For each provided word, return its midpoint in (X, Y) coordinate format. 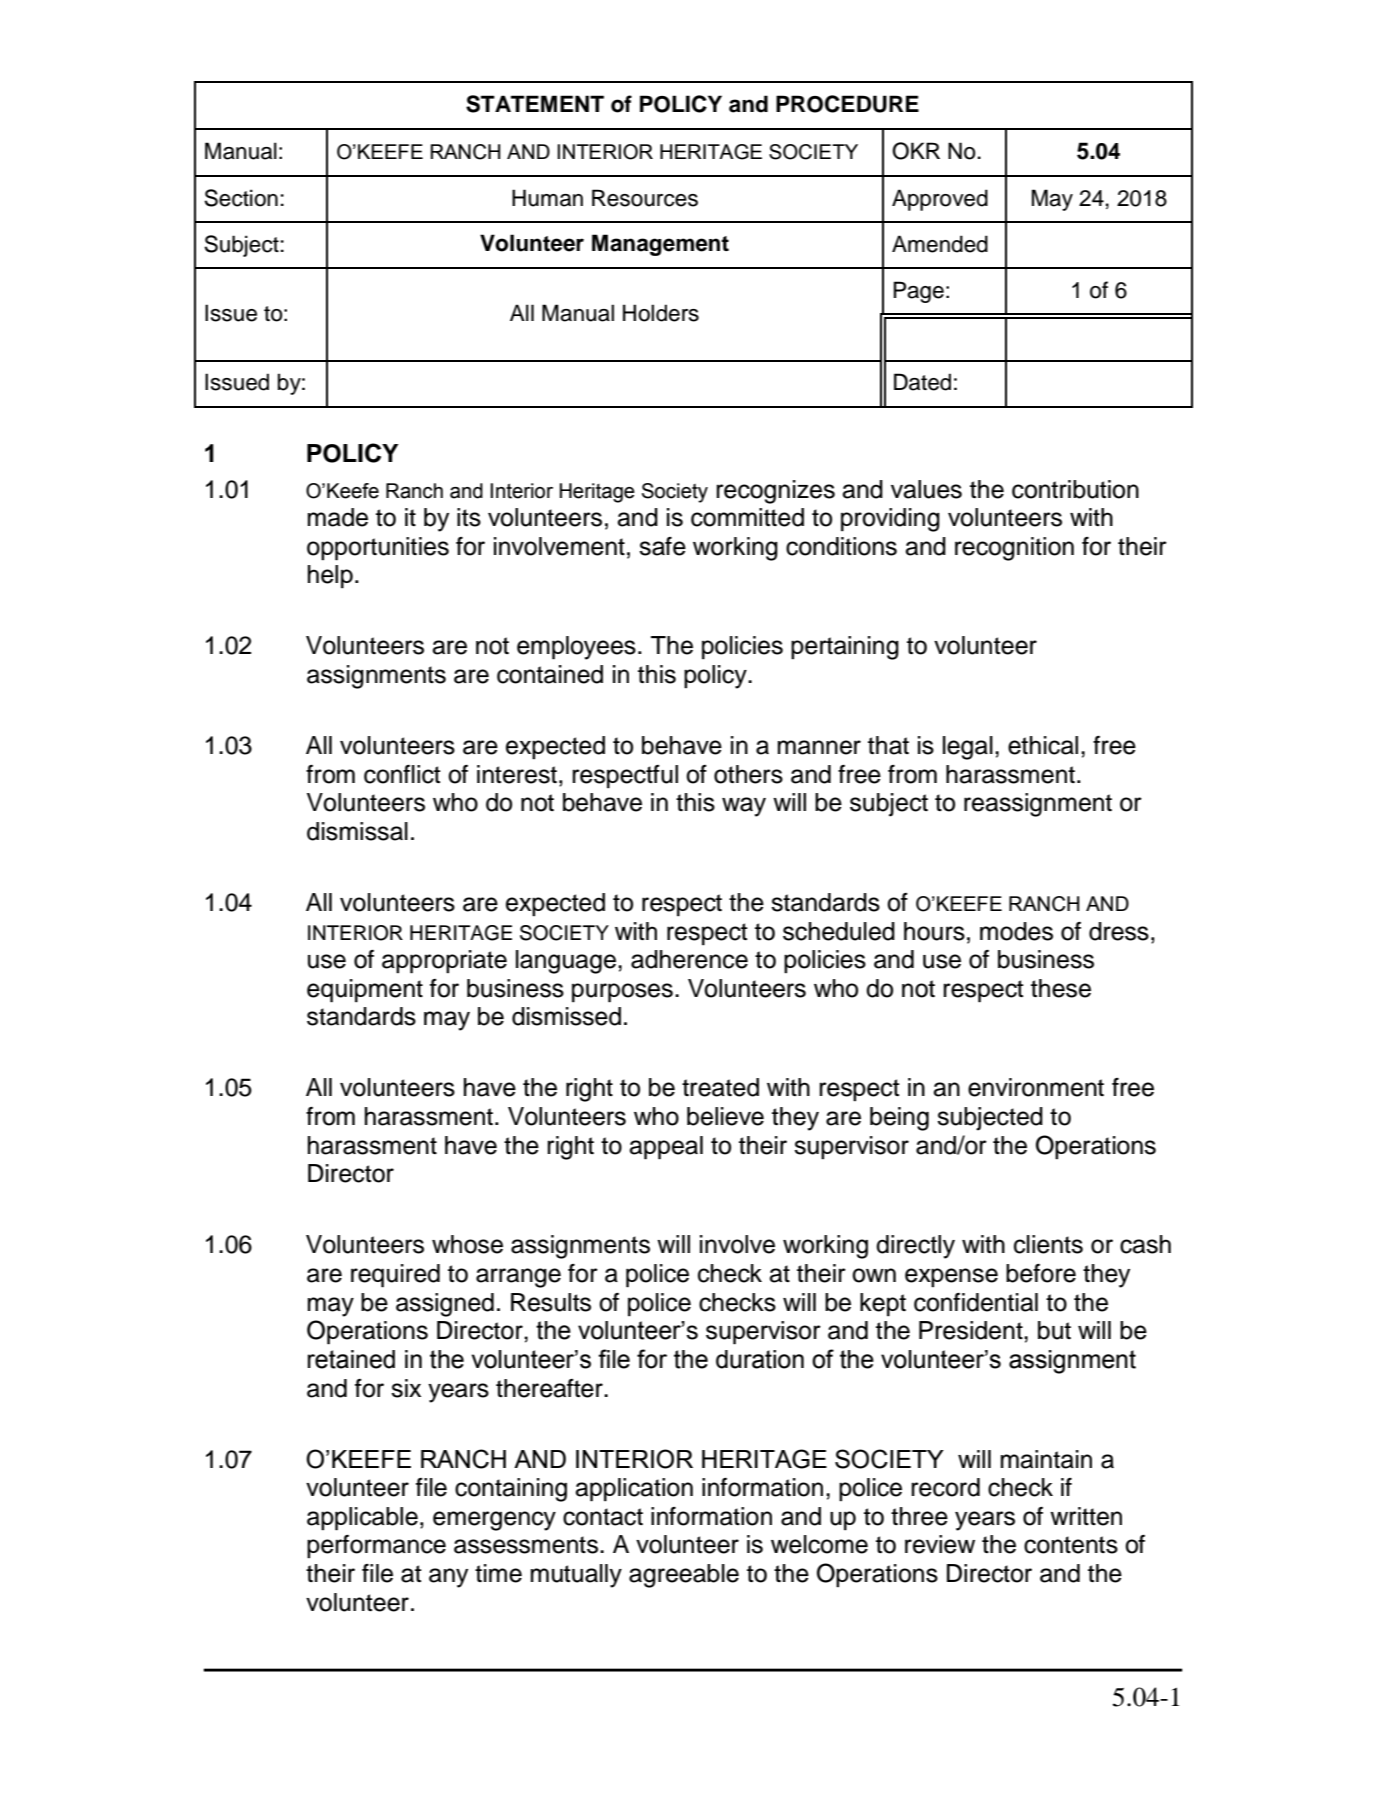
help (330, 577)
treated (720, 1087)
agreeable (684, 1576)
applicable (362, 1519)
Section (241, 198)
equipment (365, 991)
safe (662, 546)
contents (1071, 1545)
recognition (1014, 549)
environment (1036, 1087)
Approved (940, 200)
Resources (645, 198)
